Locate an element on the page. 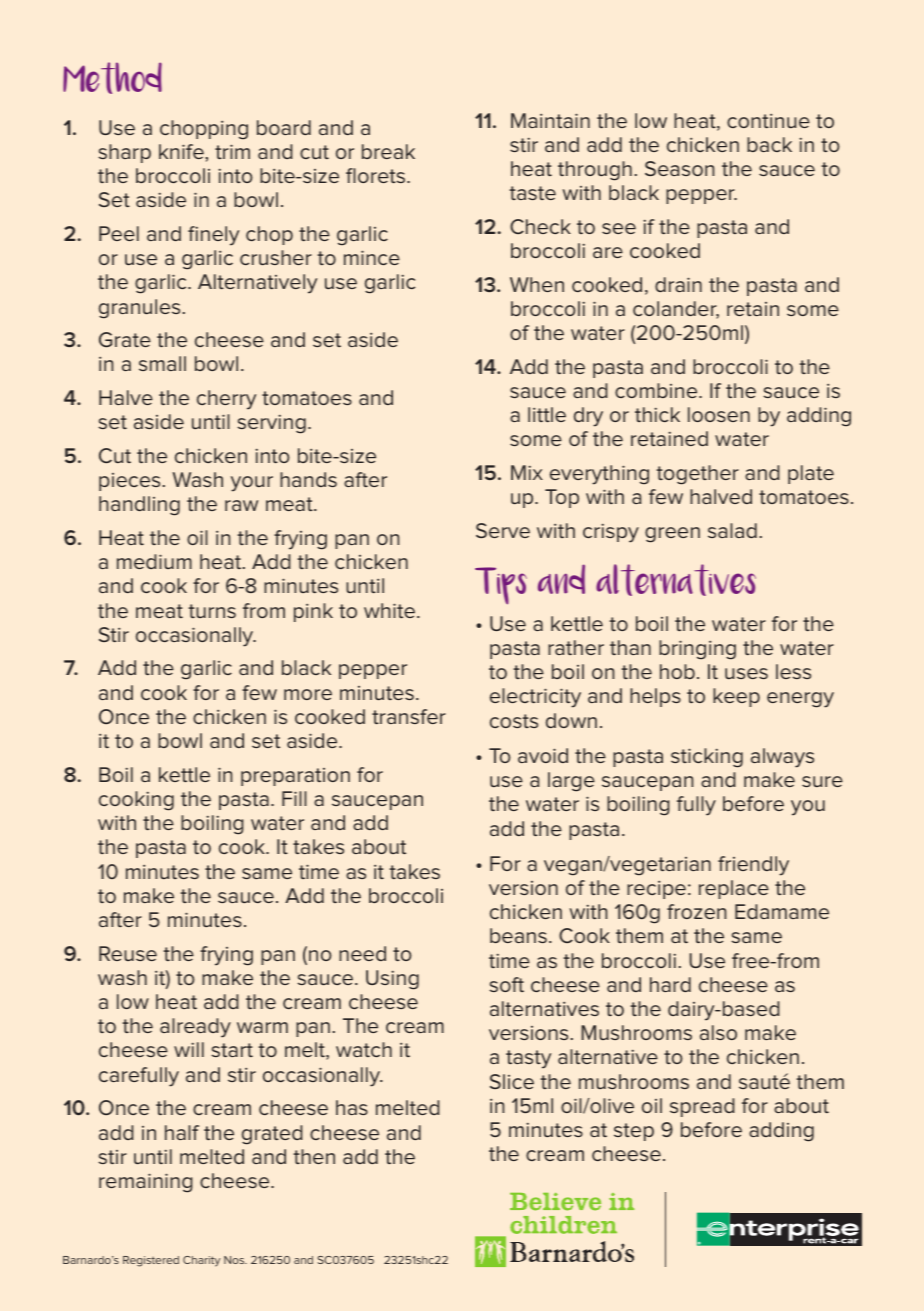 The width and height of the image is (924, 1311). Charity is located at coordinates (201, 1261).
